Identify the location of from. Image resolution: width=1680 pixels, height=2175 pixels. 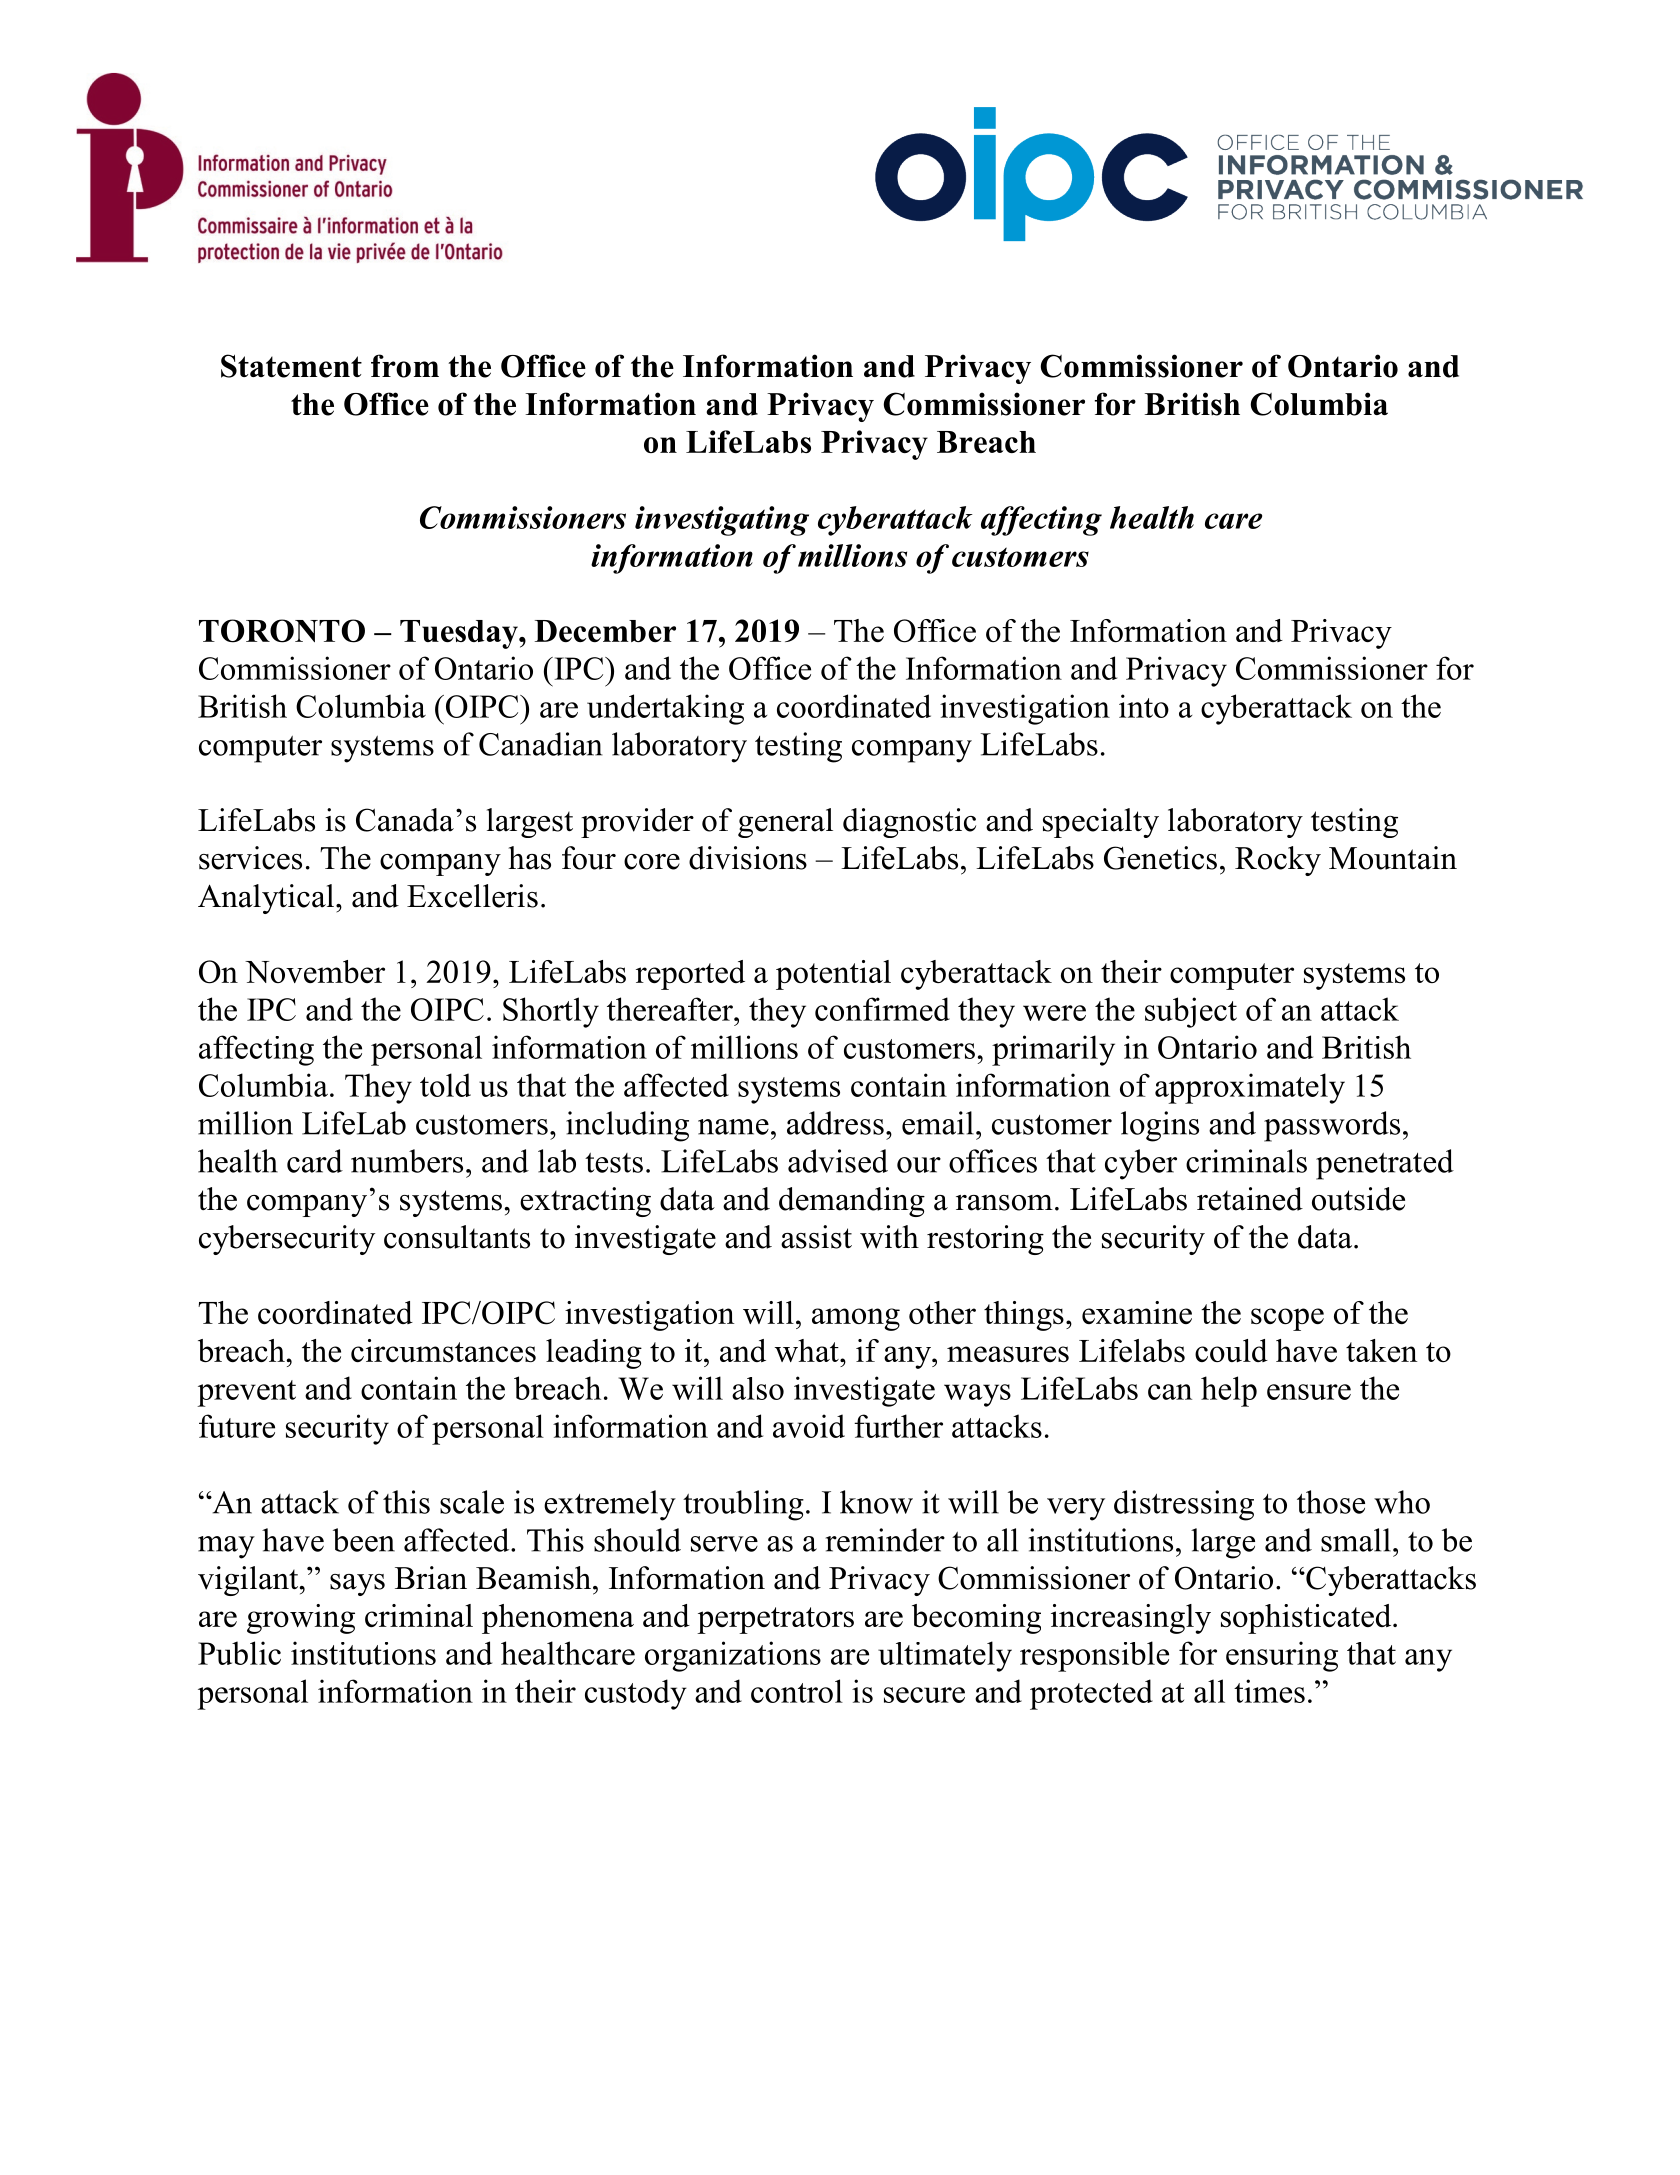
(405, 366).
